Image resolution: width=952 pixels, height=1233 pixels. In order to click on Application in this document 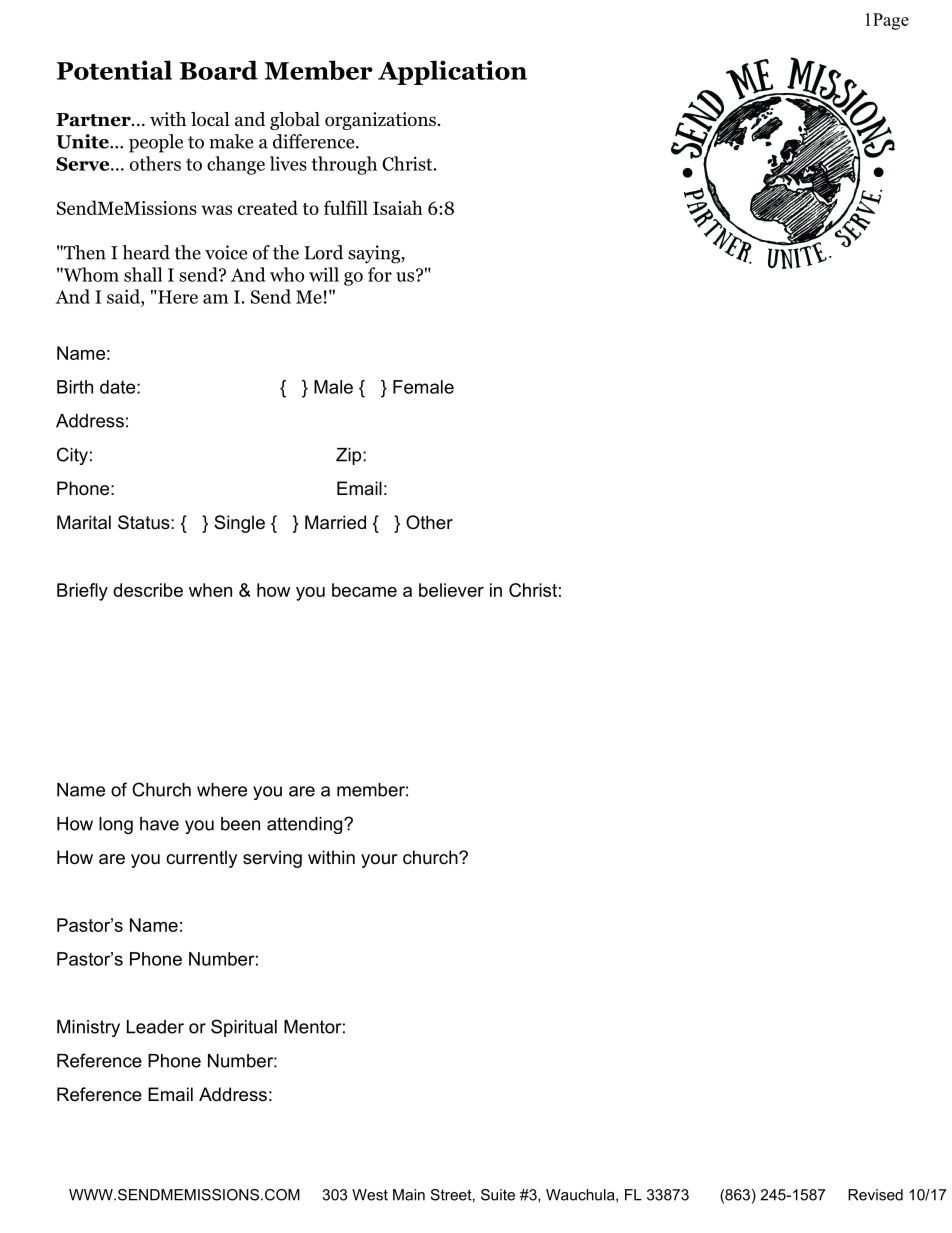, I will do `click(452, 72)`.
